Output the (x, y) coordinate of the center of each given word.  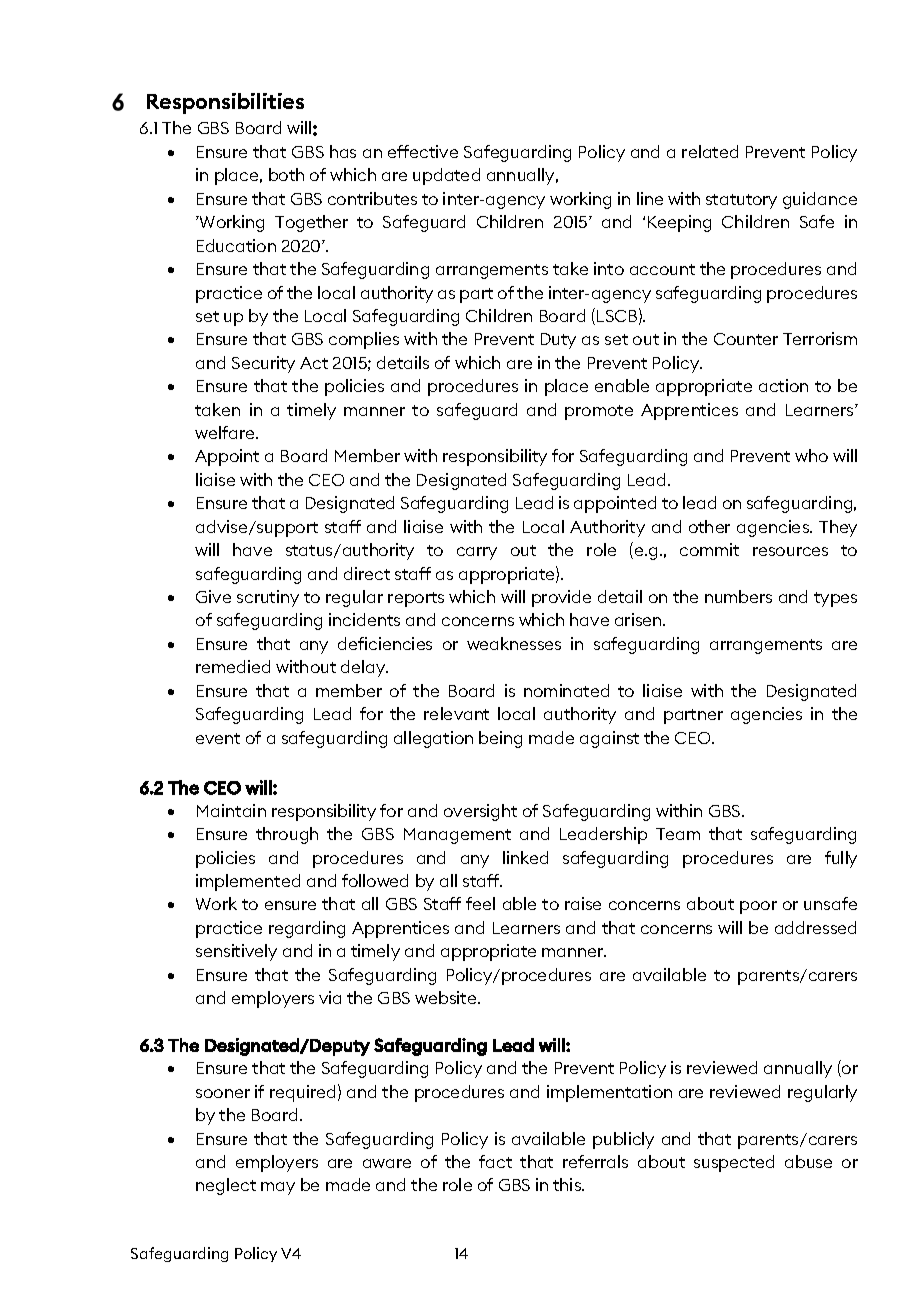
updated (446, 176)
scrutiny (268, 598)
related (710, 151)
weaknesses (514, 643)
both (286, 174)
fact (495, 1161)
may (278, 1188)
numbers (738, 596)
